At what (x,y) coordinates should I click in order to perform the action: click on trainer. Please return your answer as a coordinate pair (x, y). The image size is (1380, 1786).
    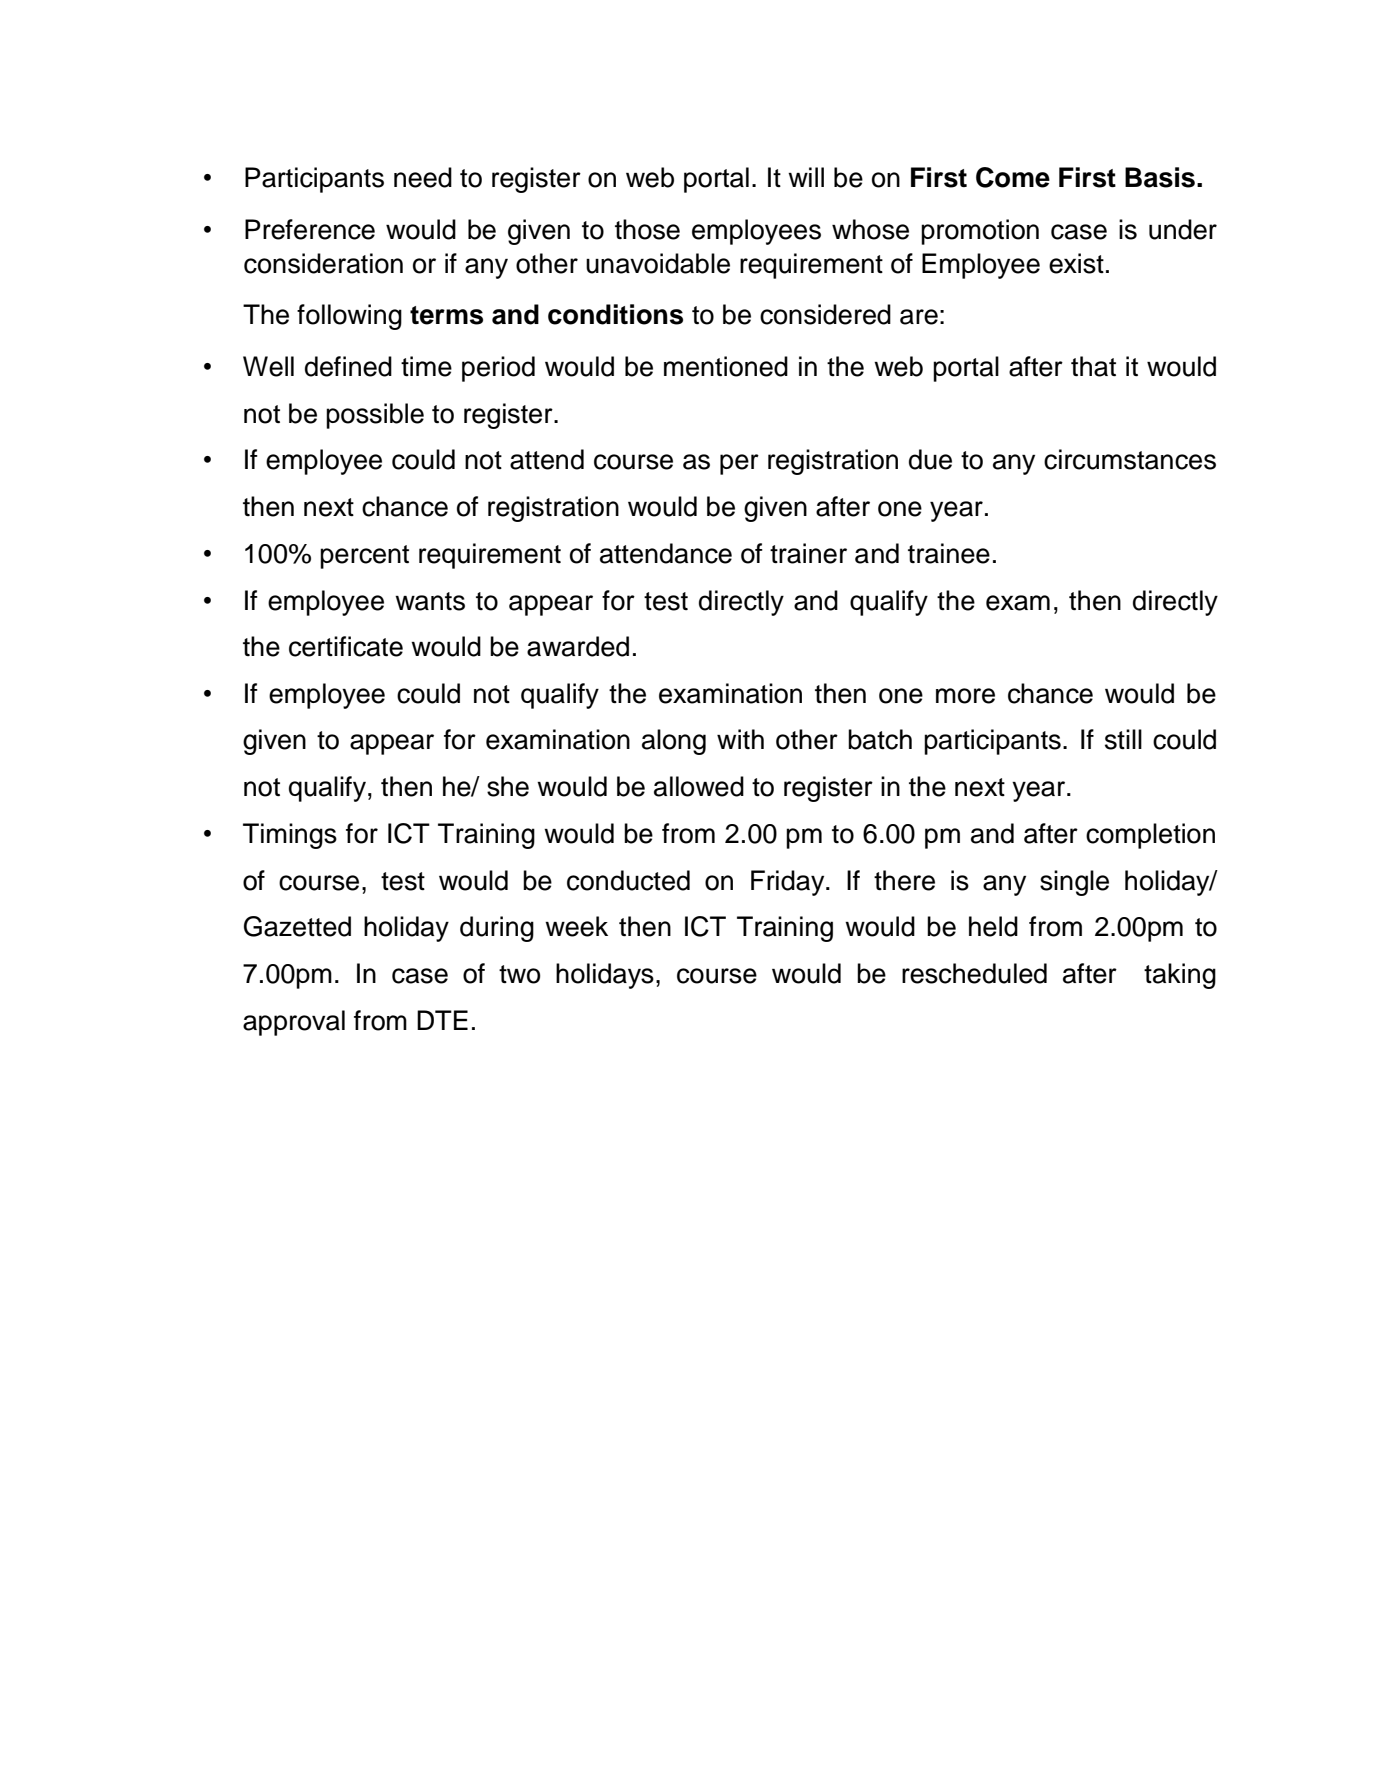
    Looking at the image, I should click on (808, 553).
